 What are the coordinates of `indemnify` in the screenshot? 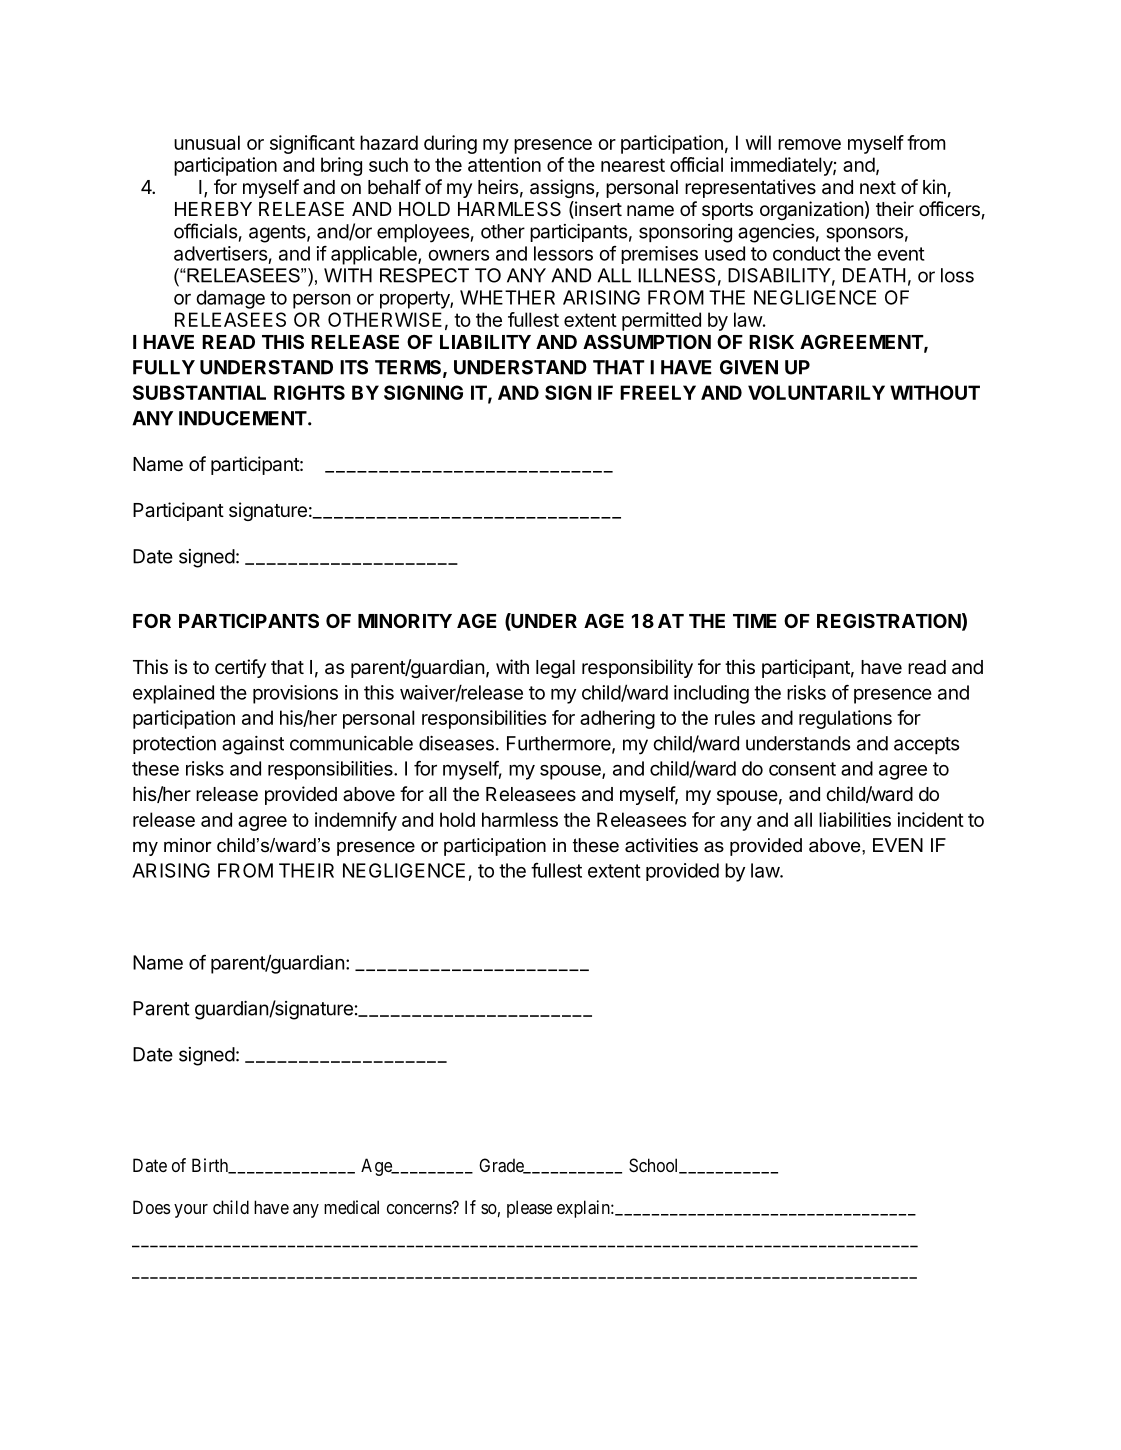 It's located at (356, 821).
